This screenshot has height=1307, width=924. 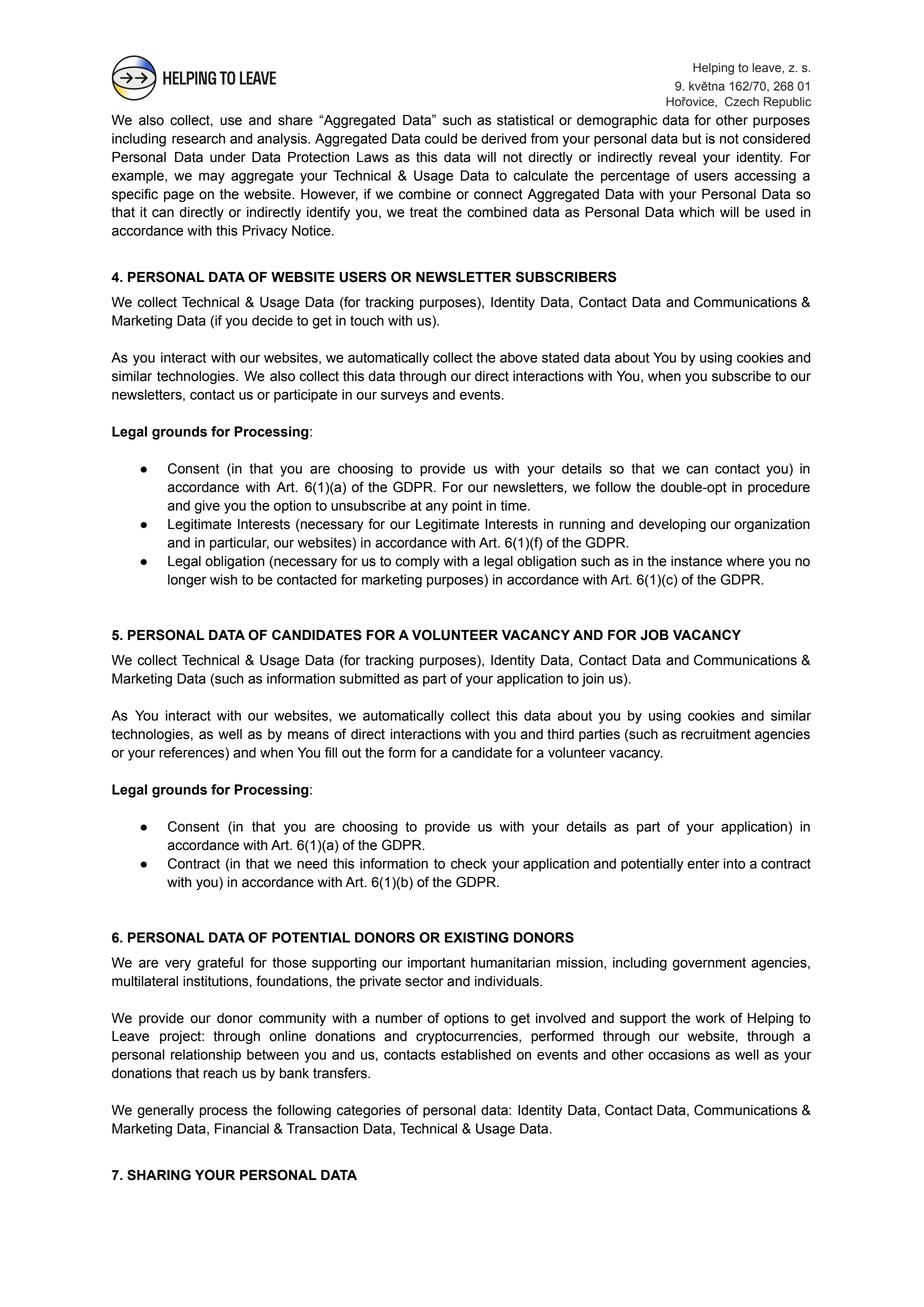 I want to click on wish, so click(x=223, y=579).
